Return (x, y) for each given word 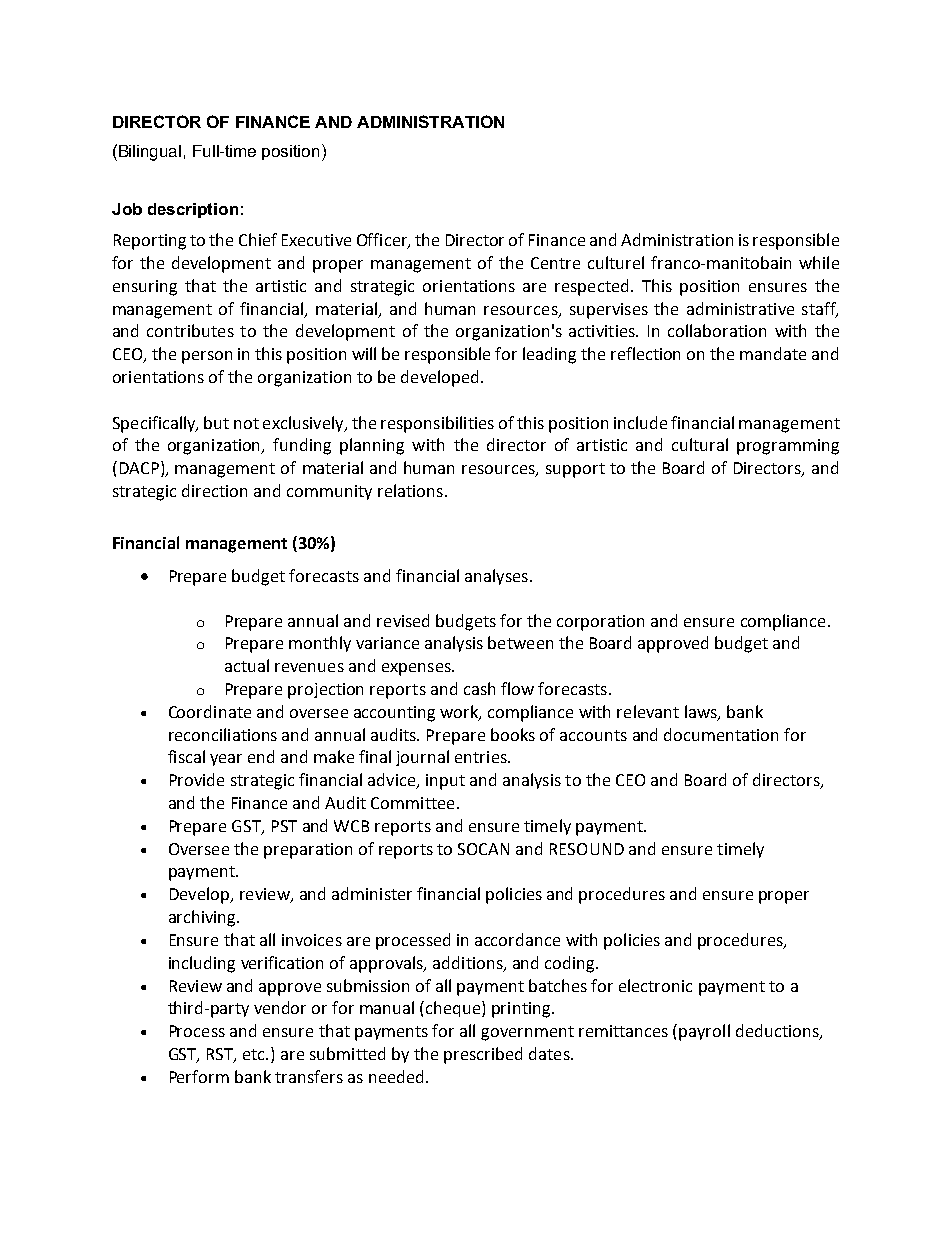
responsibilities (437, 424)
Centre (555, 263)
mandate (773, 353)
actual (247, 665)
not (246, 423)
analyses (496, 577)
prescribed (483, 1055)
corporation (600, 623)
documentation (721, 734)
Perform (199, 1076)
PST (284, 826)
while (819, 262)
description (193, 210)
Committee (412, 803)
